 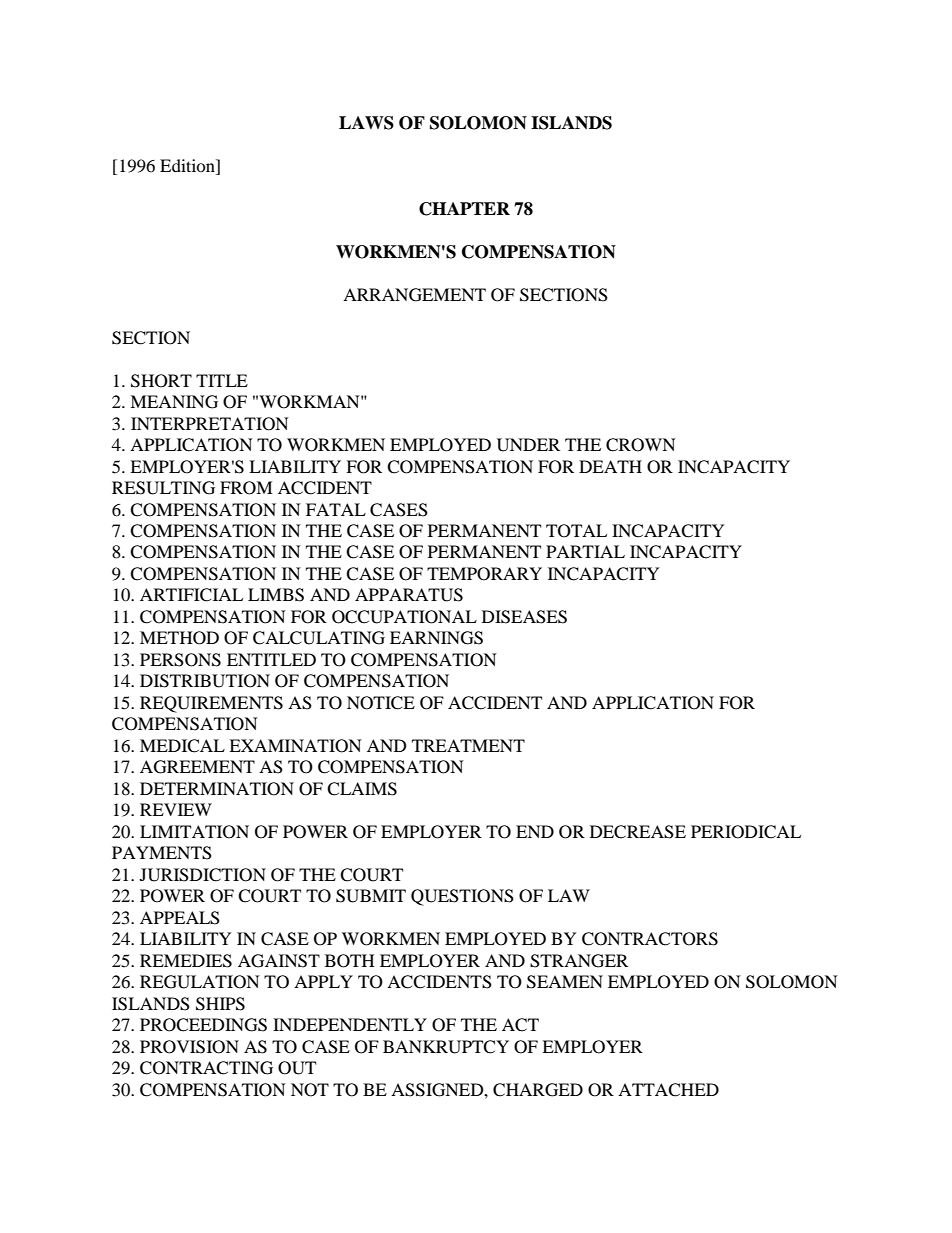 I want to click on CONTRACTING, so click(x=206, y=1068).
